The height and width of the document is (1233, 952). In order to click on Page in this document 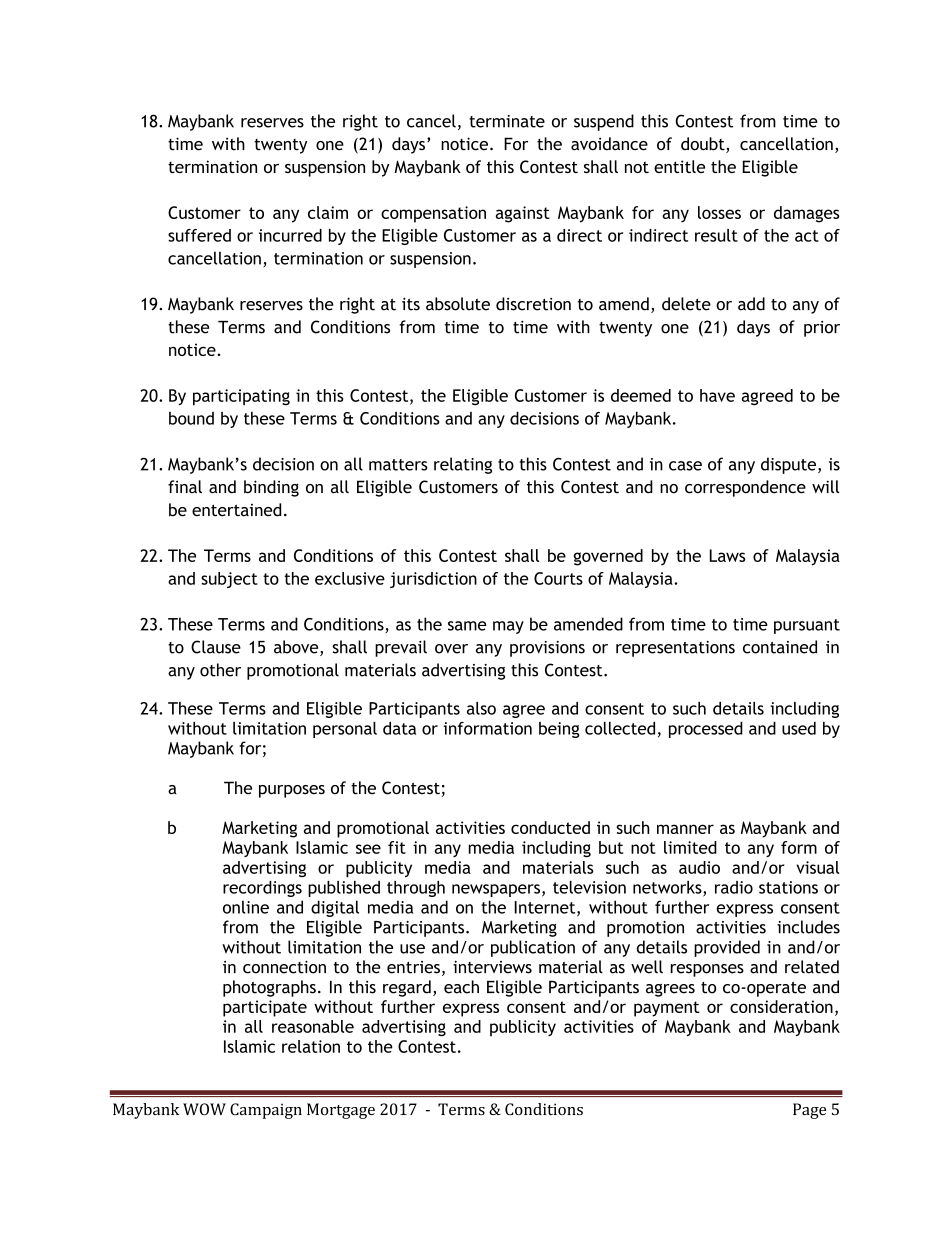, I will do `click(809, 1111)`.
